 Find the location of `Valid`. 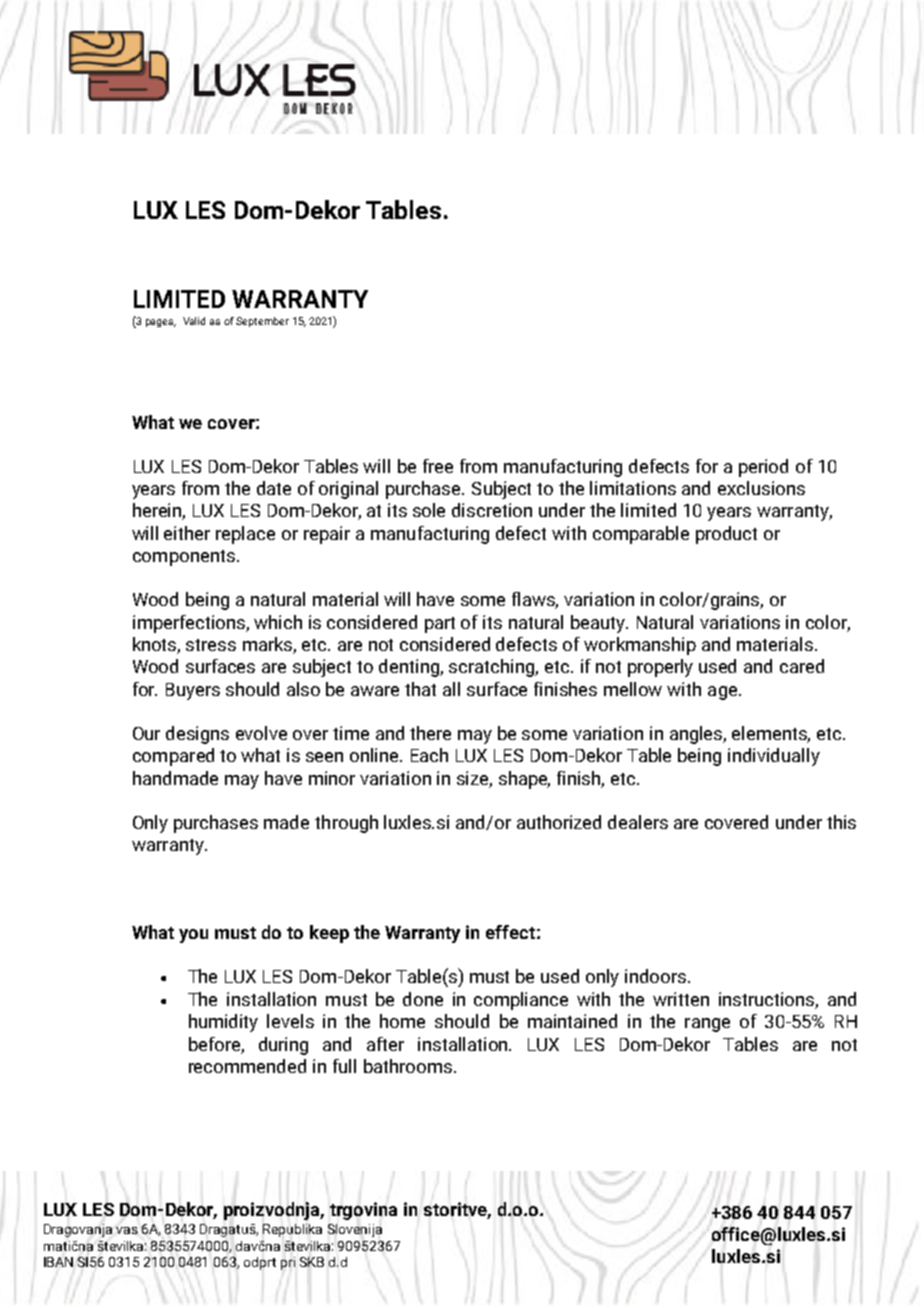

Valid is located at coordinates (194, 321).
